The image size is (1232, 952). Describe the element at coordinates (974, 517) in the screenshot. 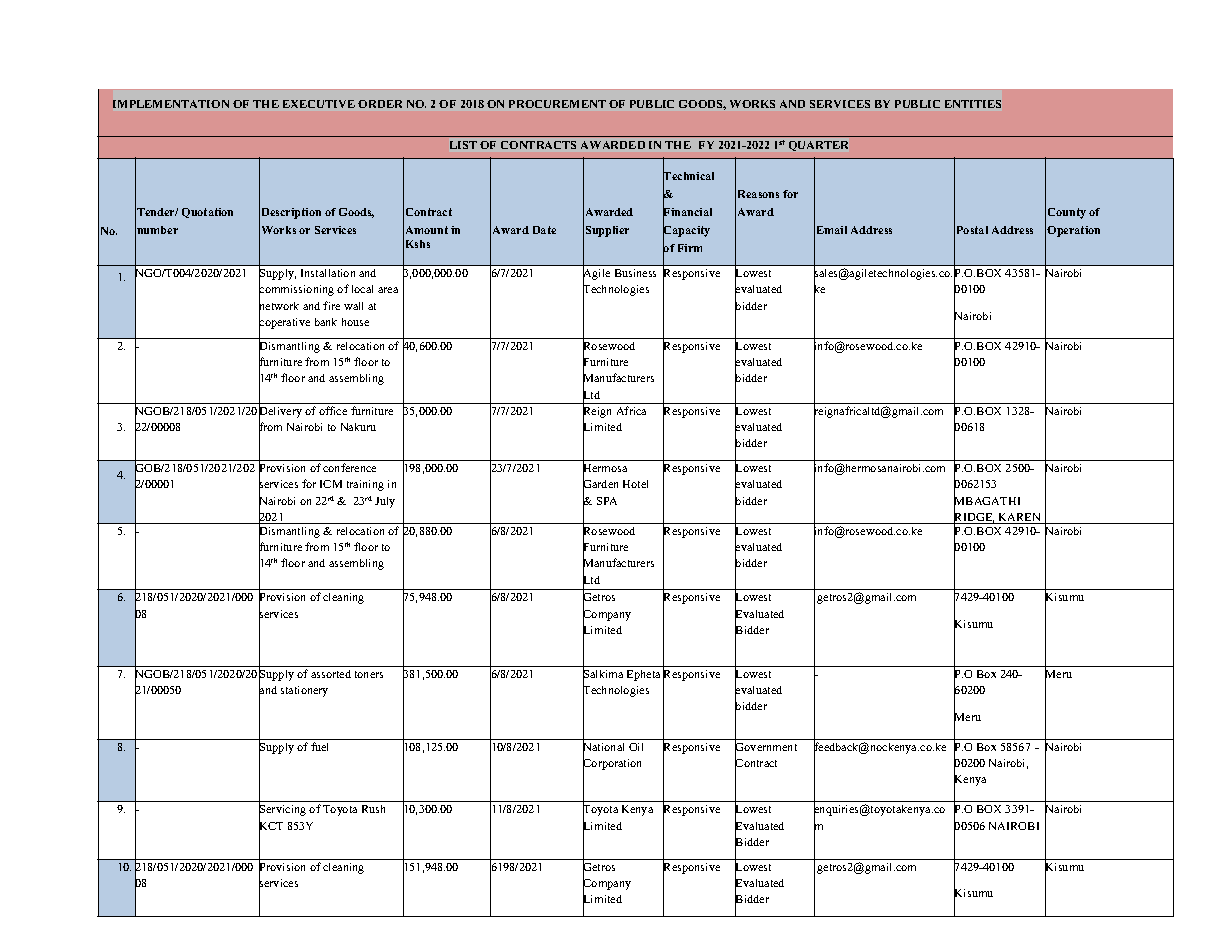

I see `RIDGE` at that location.
